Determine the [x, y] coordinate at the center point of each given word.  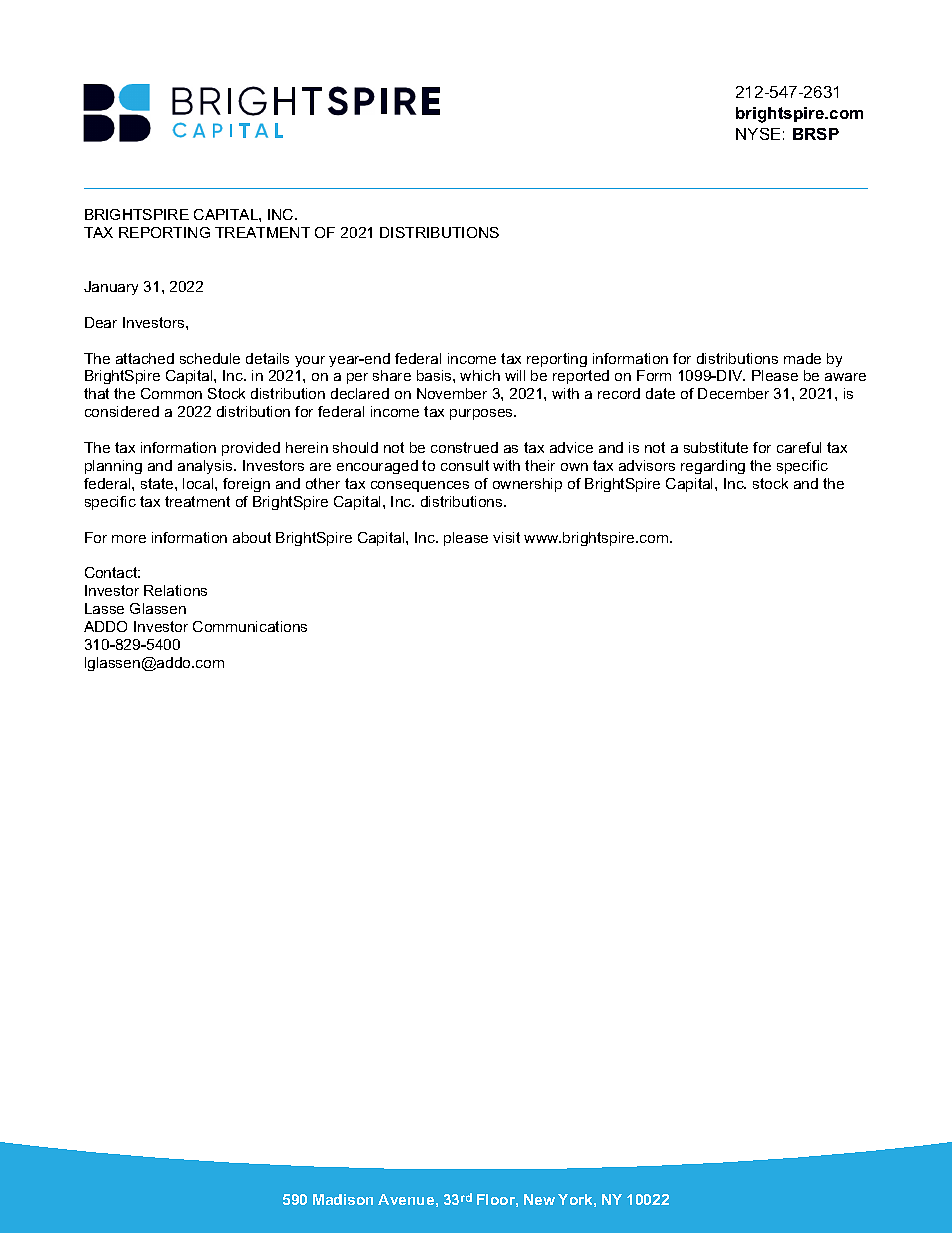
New [539, 1199]
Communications [250, 626]
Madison [343, 1199]
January [111, 288]
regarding [713, 467]
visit [506, 537]
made [802, 358]
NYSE [758, 134]
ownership [527, 485]
